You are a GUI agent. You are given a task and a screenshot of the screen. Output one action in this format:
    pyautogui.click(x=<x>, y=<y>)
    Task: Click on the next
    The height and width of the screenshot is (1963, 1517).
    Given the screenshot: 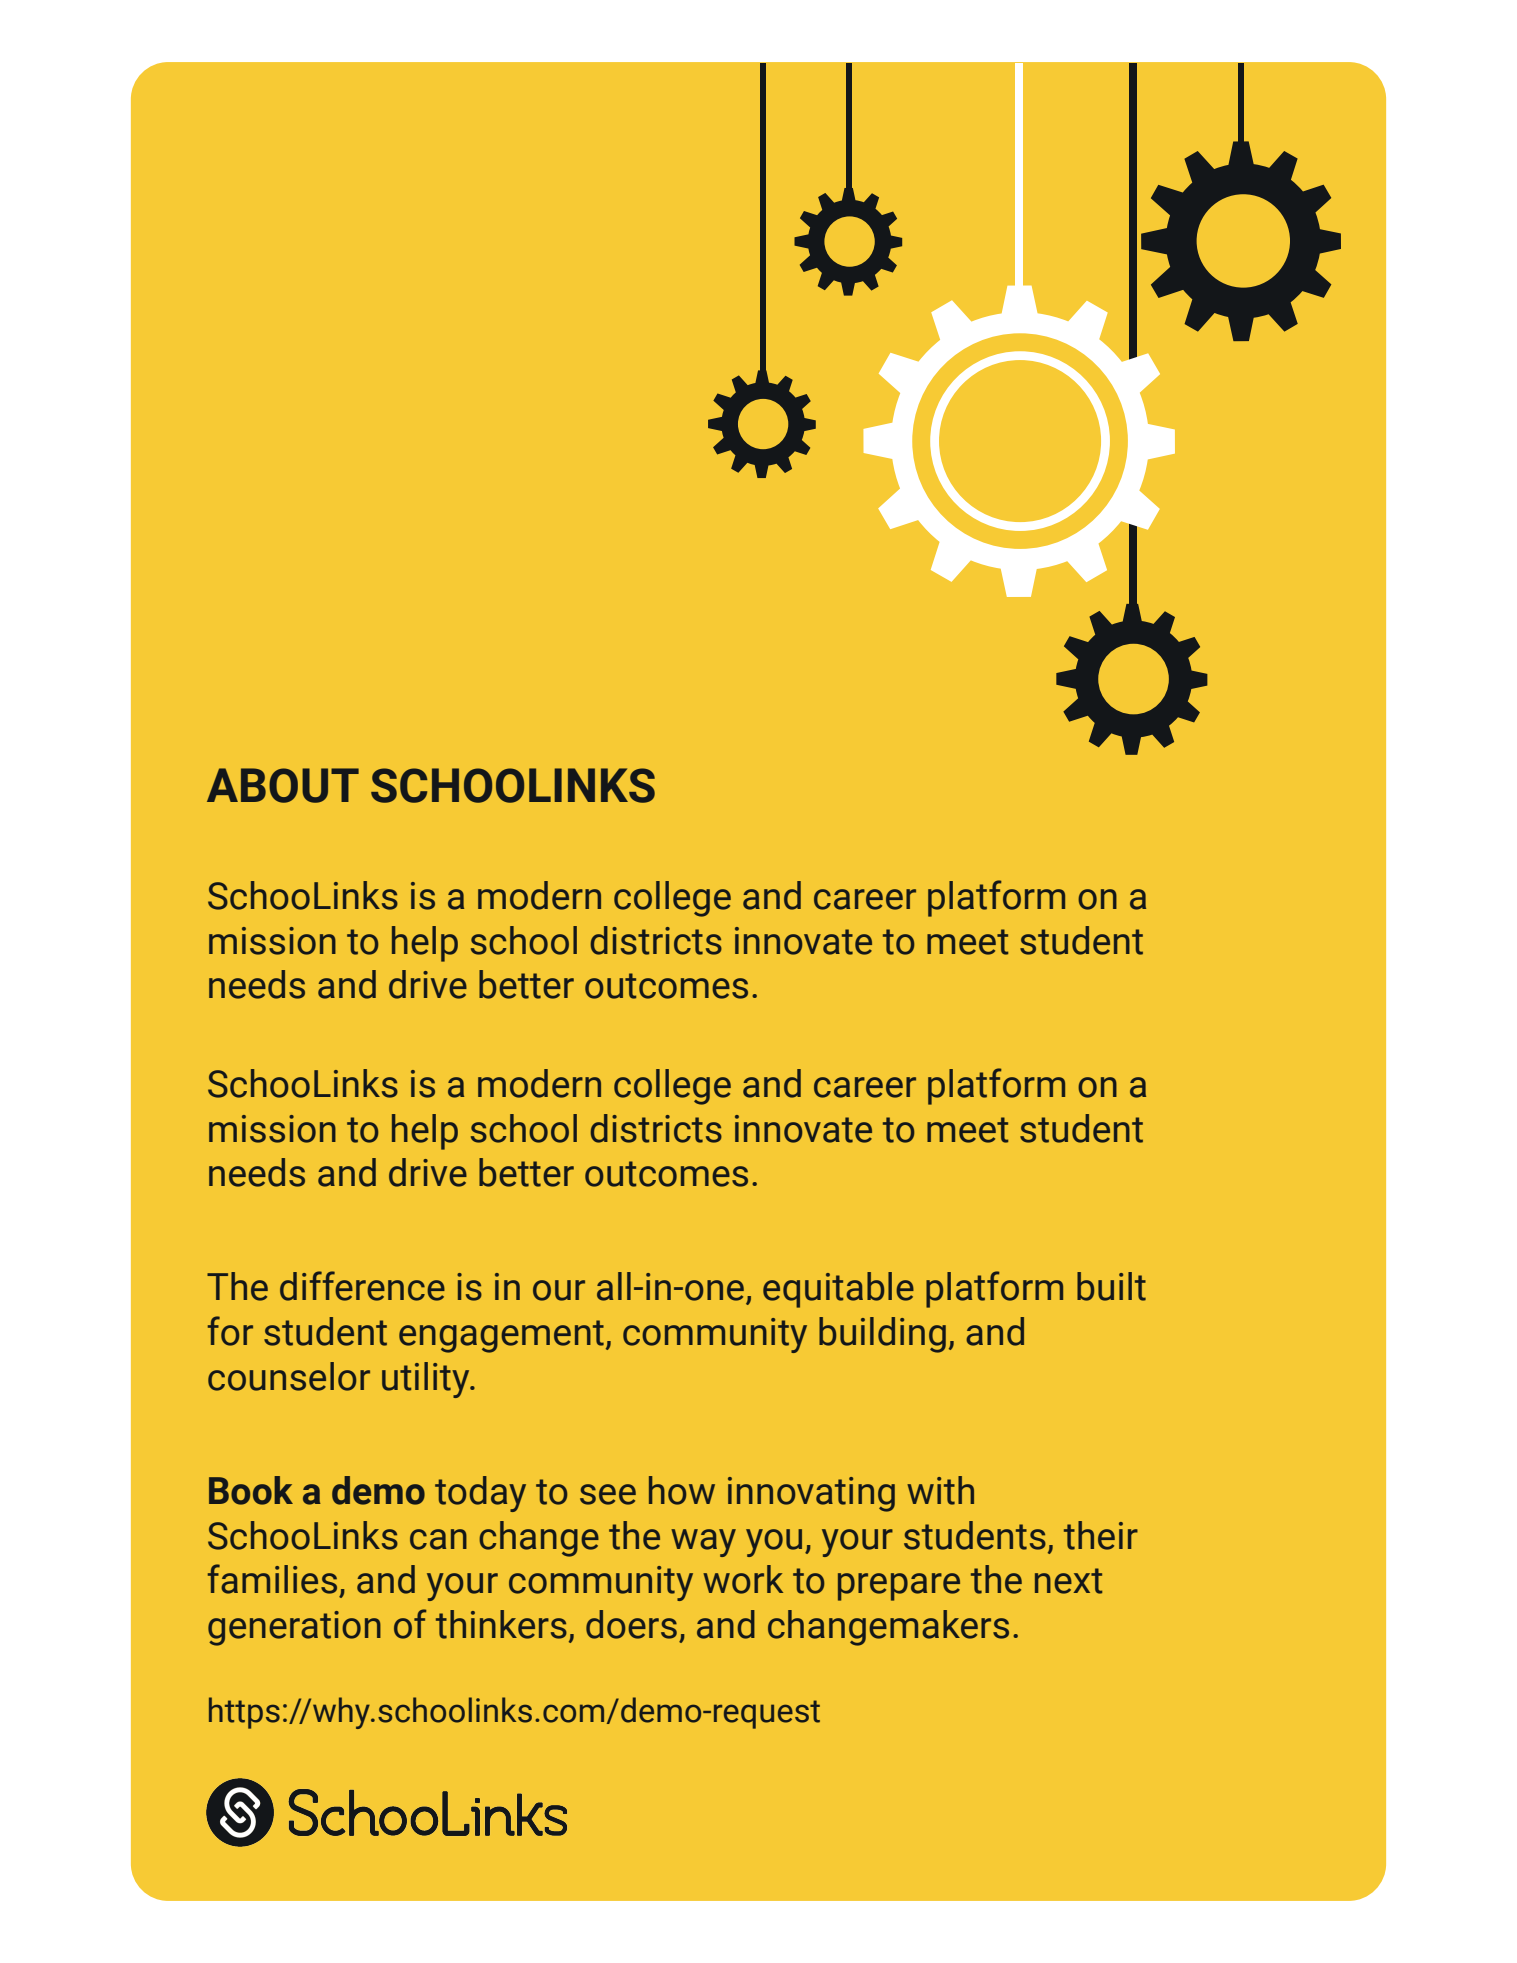 What is the action you would take?
    pyautogui.click(x=1068, y=1581)
